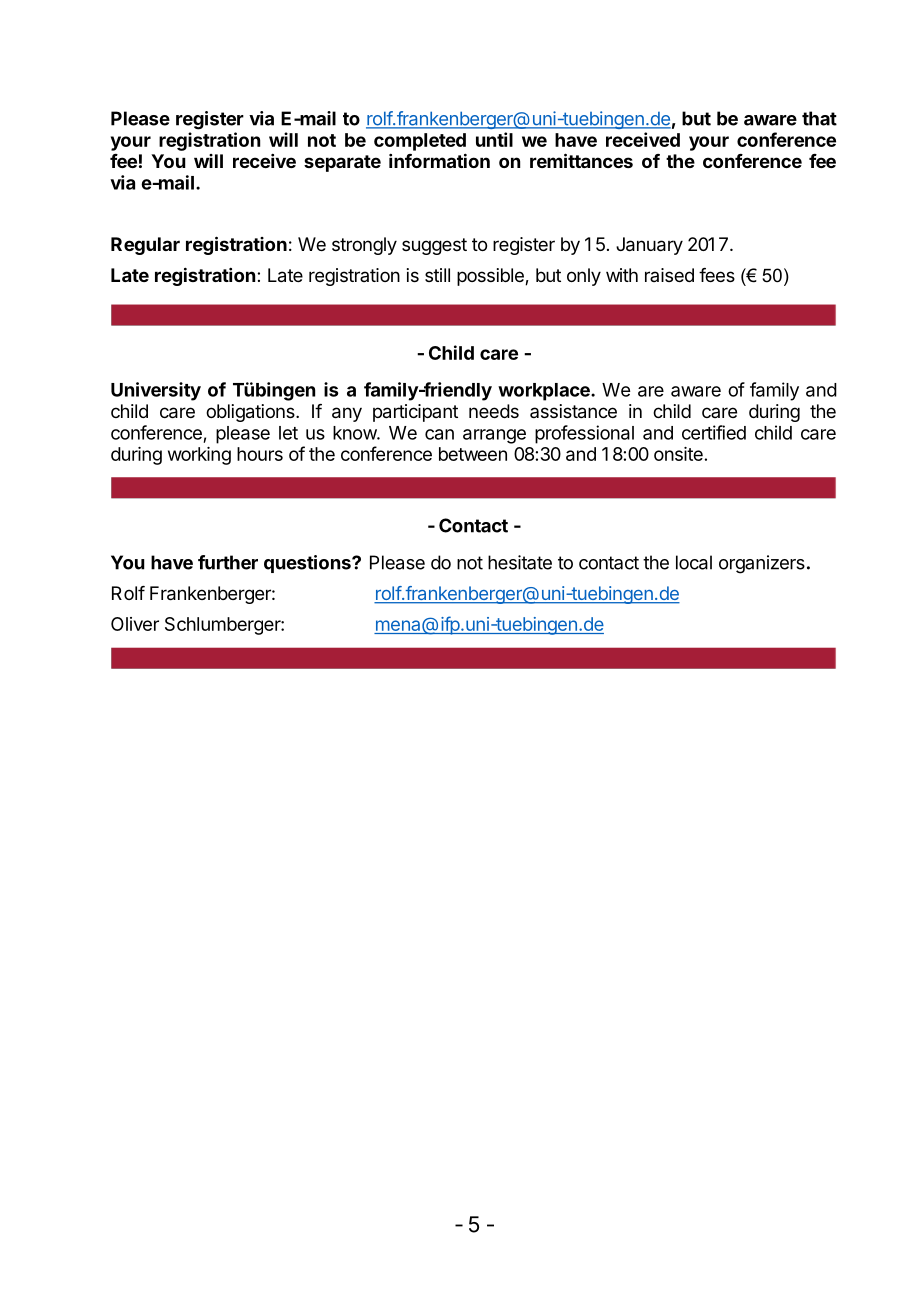  I want to click on until, so click(494, 139).
